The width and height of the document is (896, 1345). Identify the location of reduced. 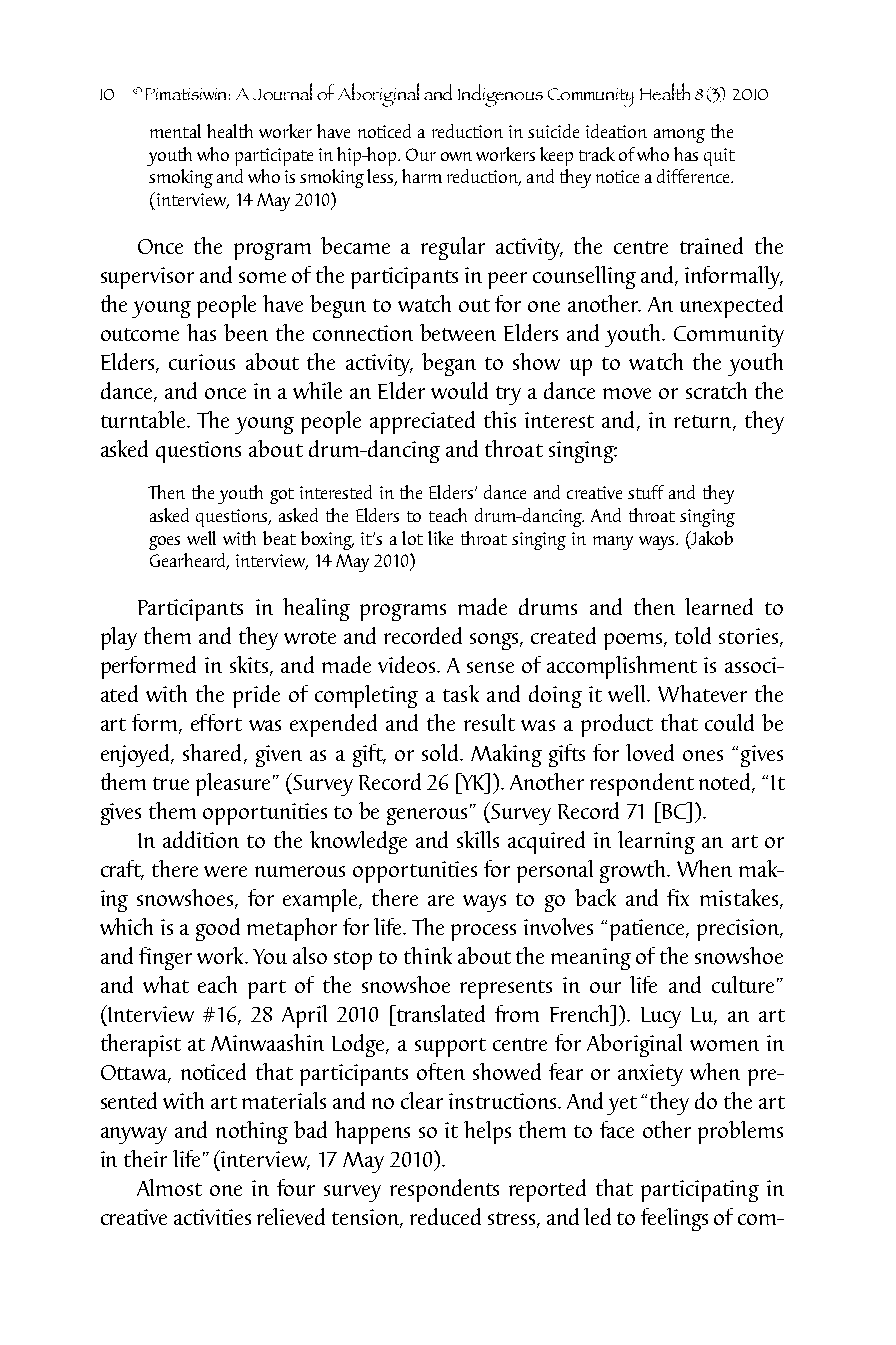
(445, 1216).
